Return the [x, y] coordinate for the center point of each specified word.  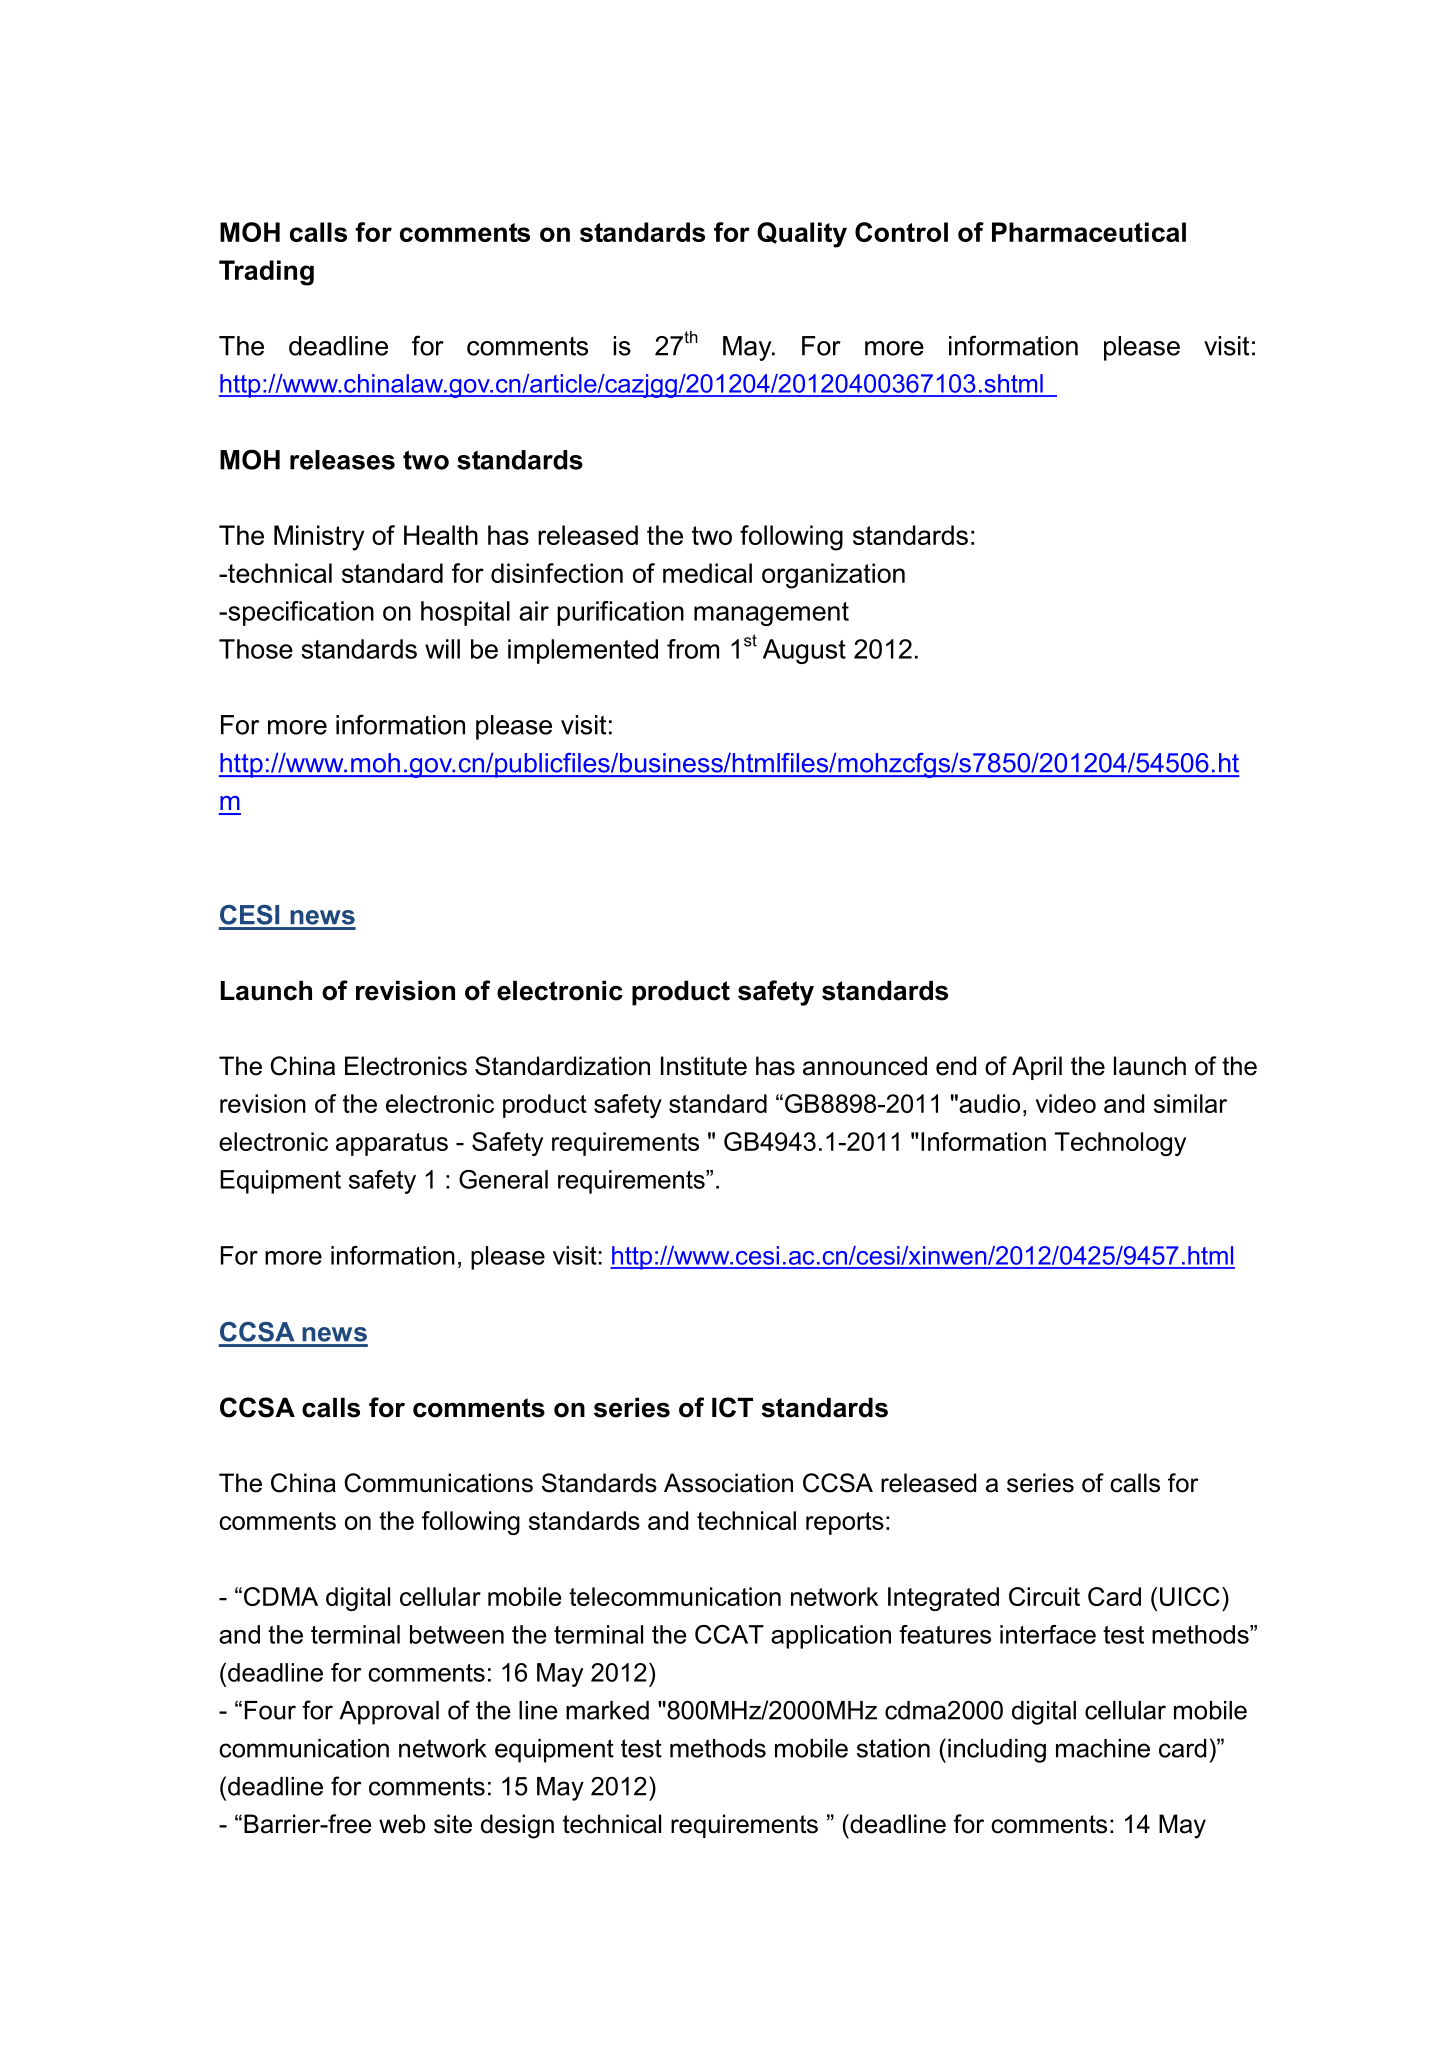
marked [607, 1710]
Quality [802, 235]
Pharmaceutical [1089, 232]
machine [1103, 1748]
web [402, 1824]
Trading [266, 273]
